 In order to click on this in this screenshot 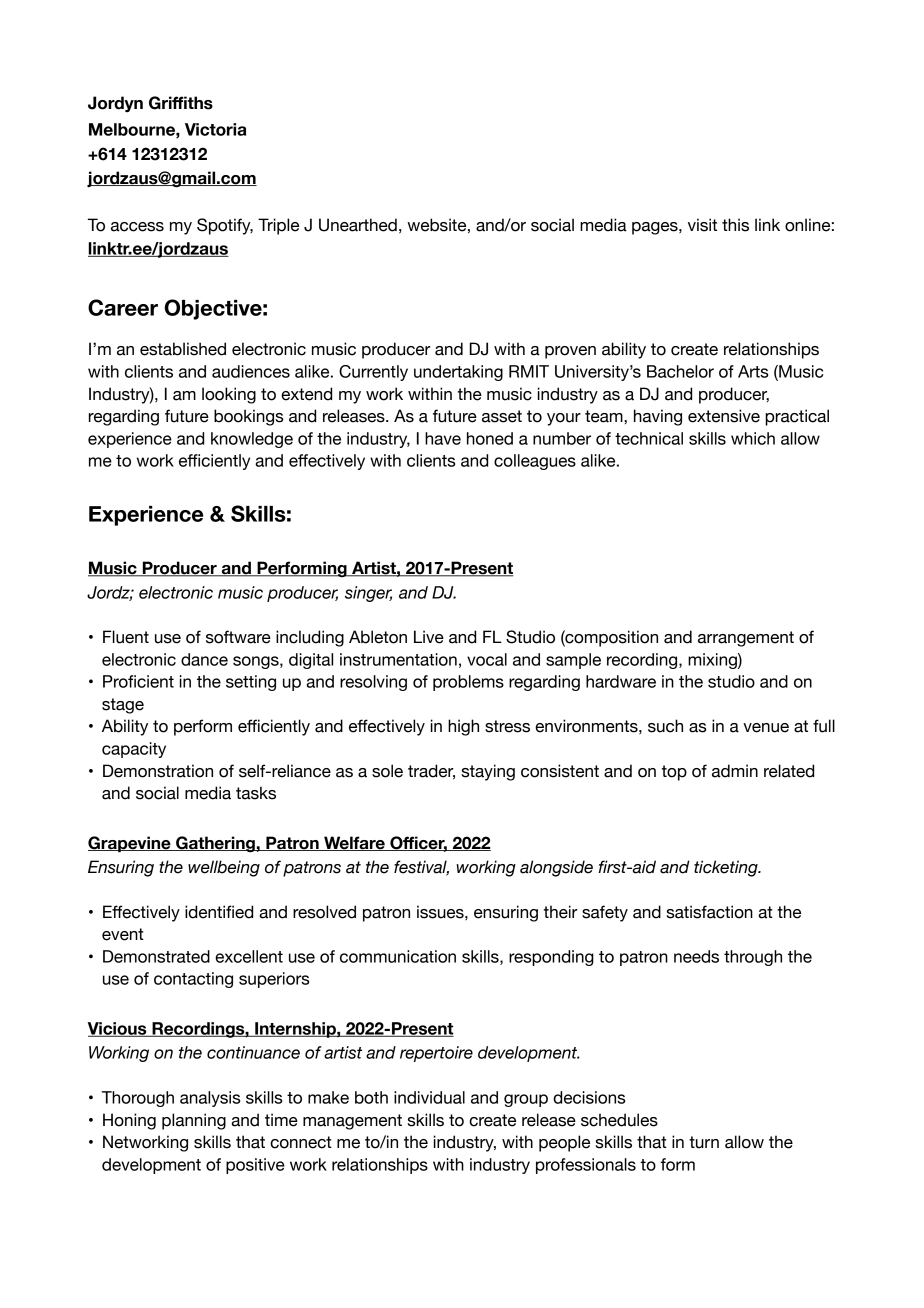, I will do `click(735, 225)`.
